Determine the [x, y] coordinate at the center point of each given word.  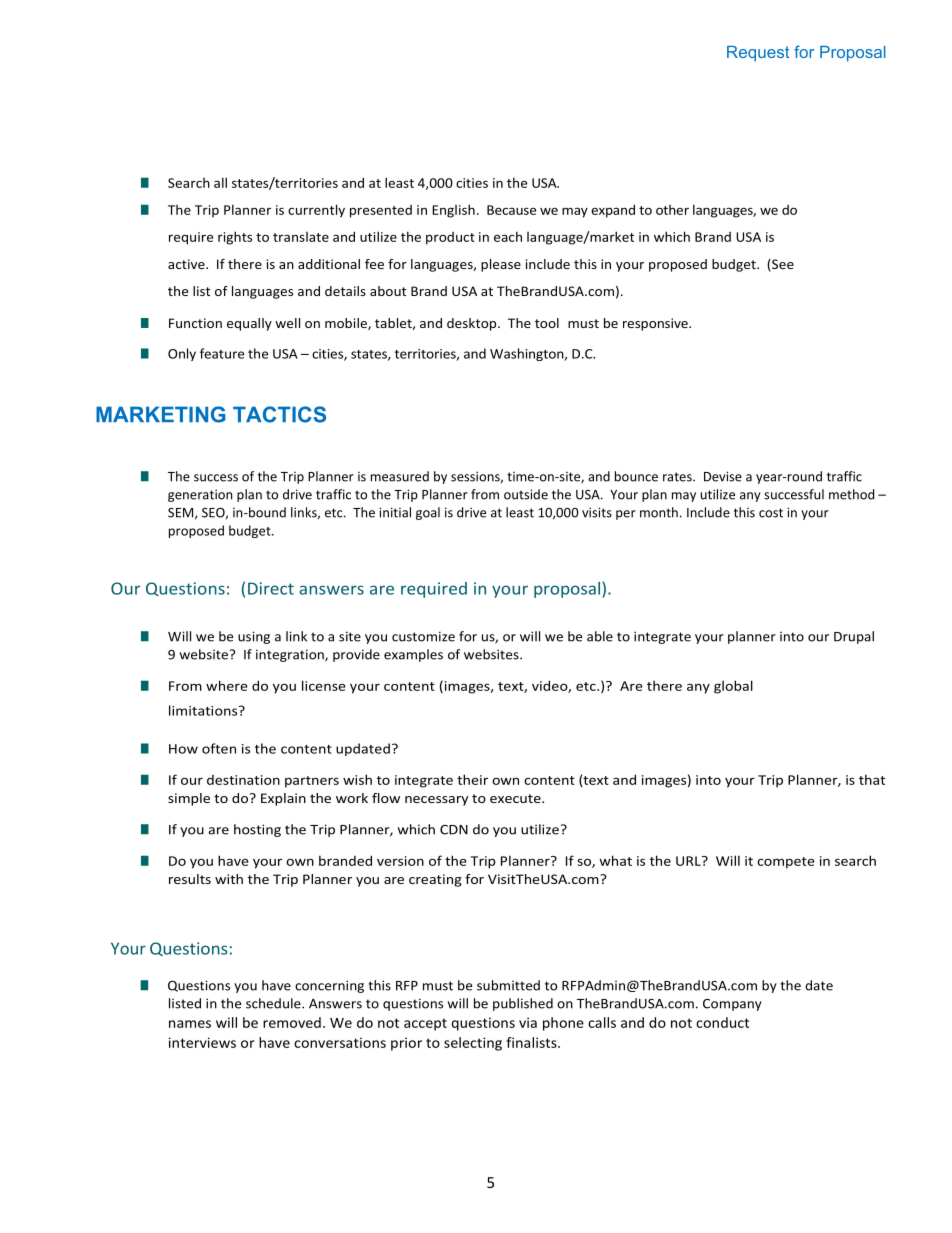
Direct [271, 588]
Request [758, 54]
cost [771, 513]
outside [526, 494]
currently [316, 211]
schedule [274, 1003]
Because [511, 210]
